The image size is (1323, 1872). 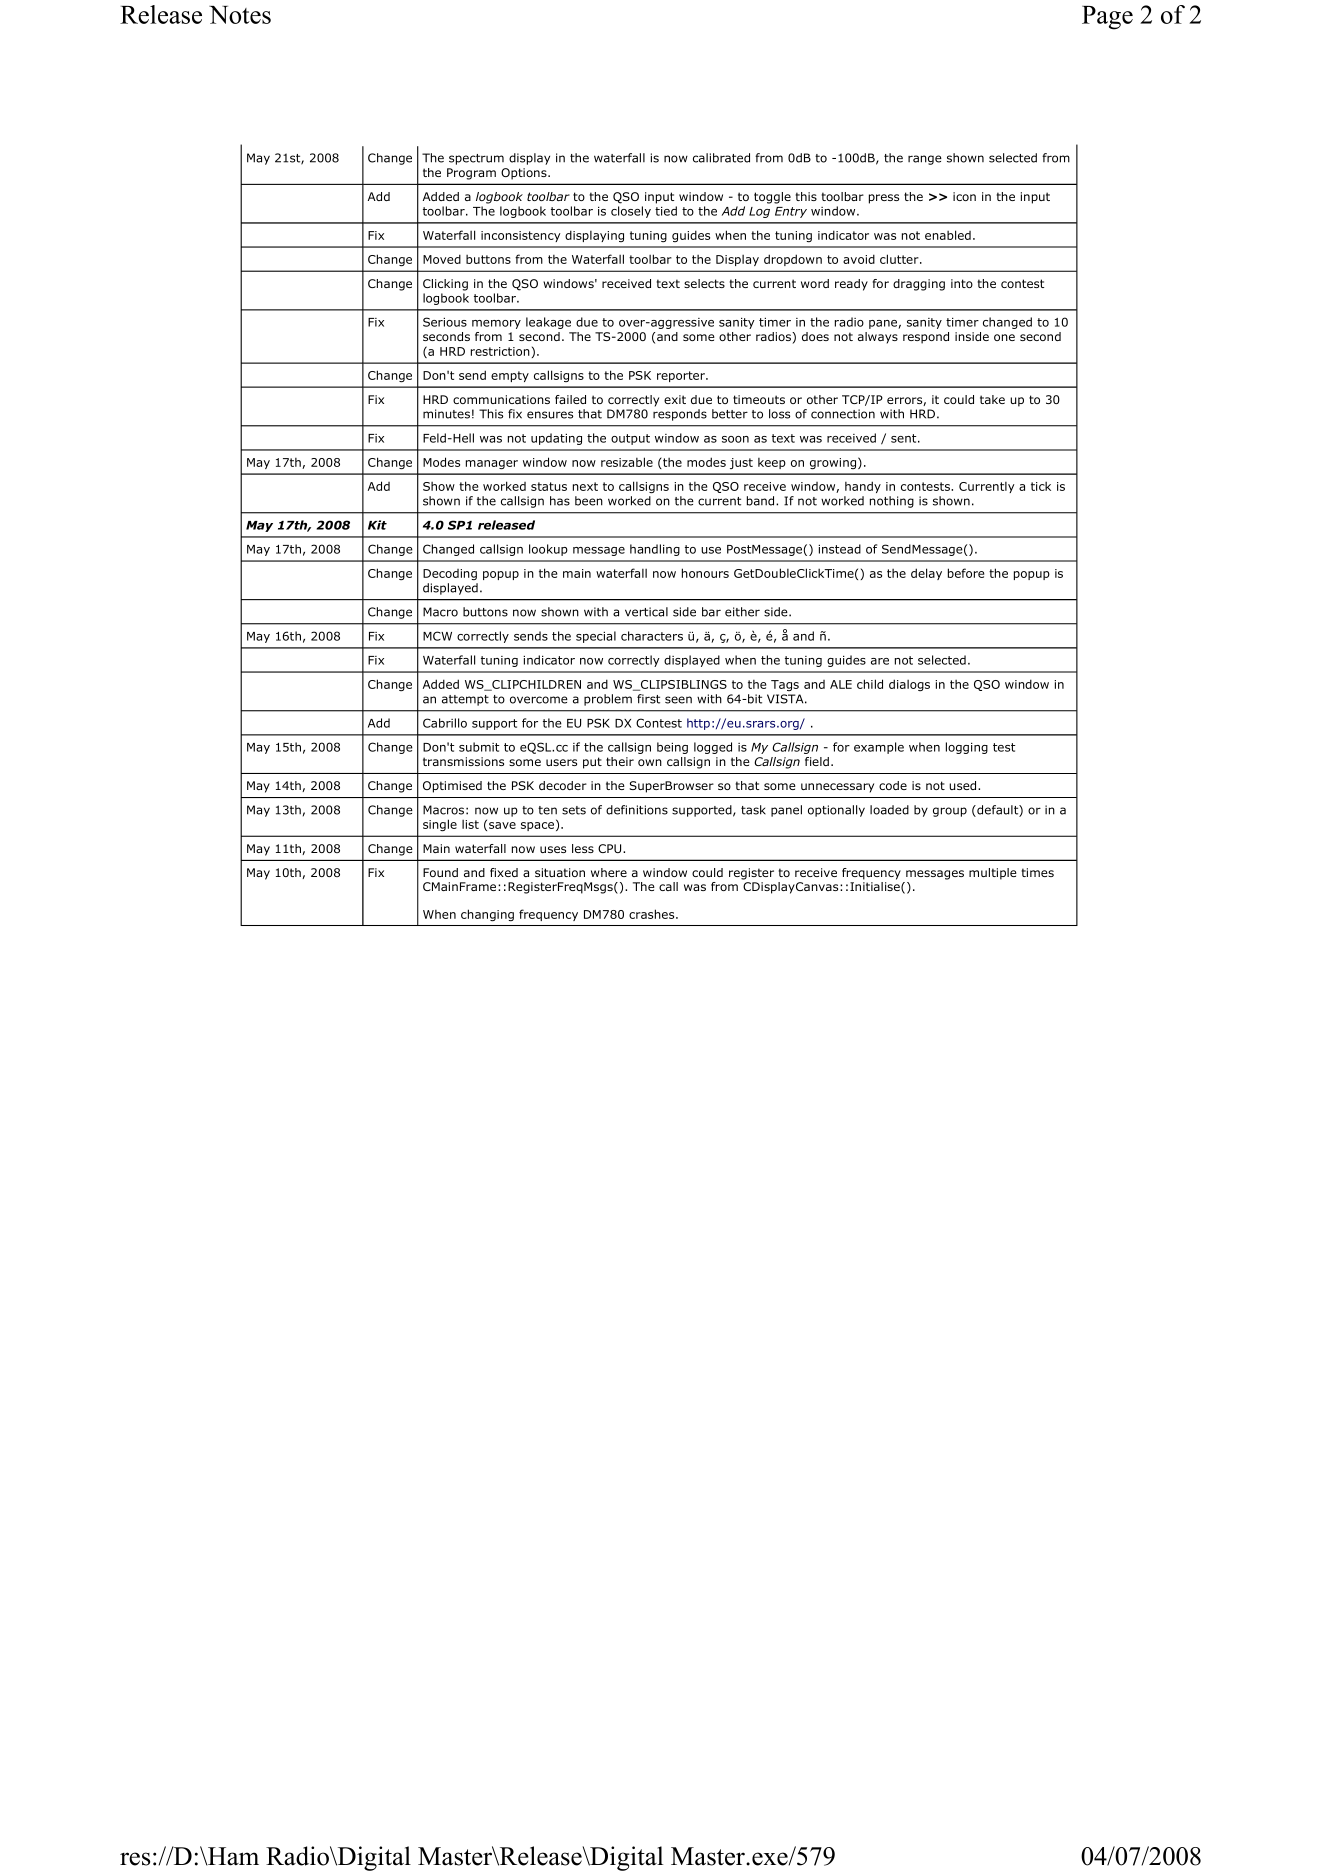 What do you see at coordinates (721, 158) in the screenshot?
I see `calibrated` at bounding box center [721, 158].
